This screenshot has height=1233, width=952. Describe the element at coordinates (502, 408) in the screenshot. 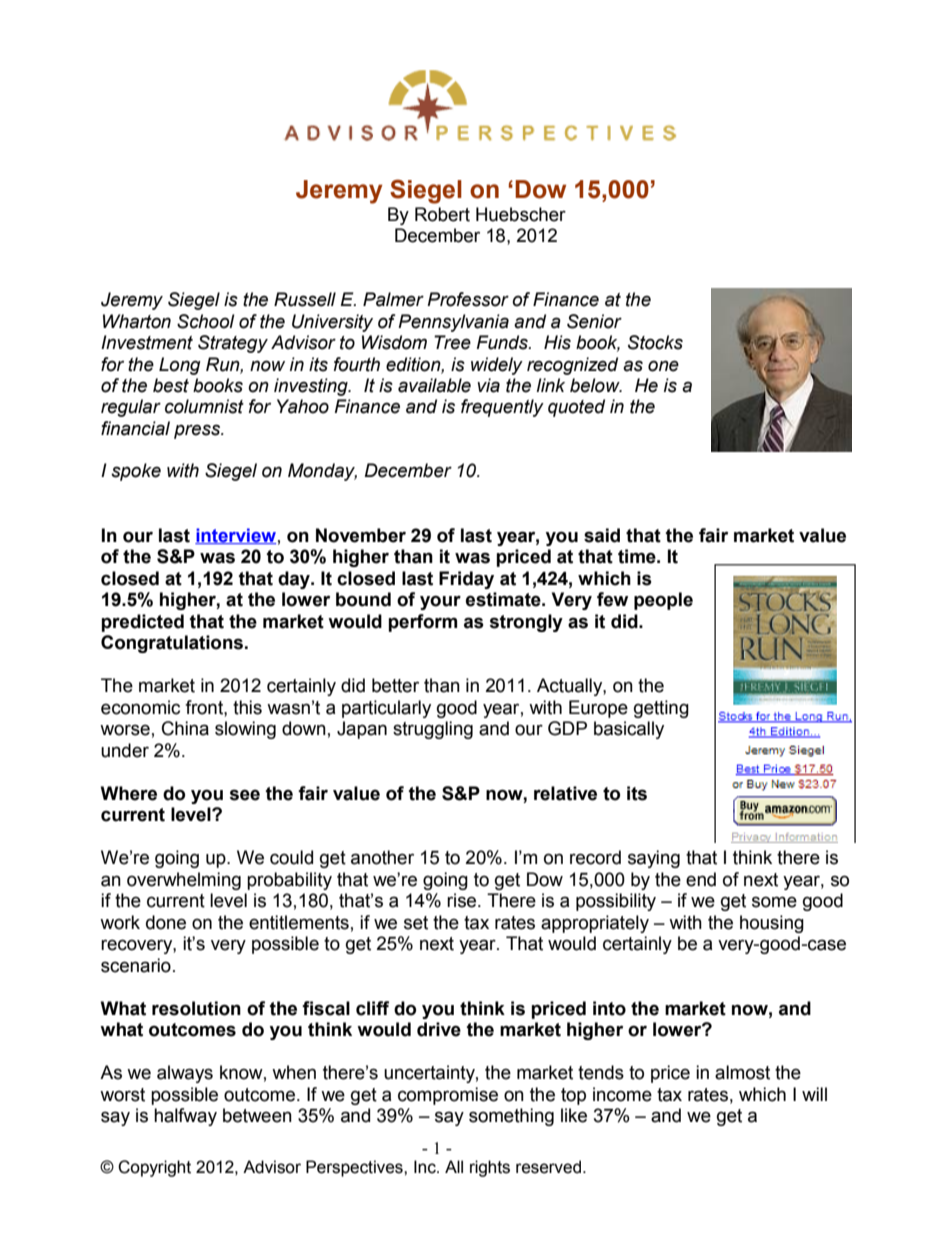

I see `frequently` at that location.
